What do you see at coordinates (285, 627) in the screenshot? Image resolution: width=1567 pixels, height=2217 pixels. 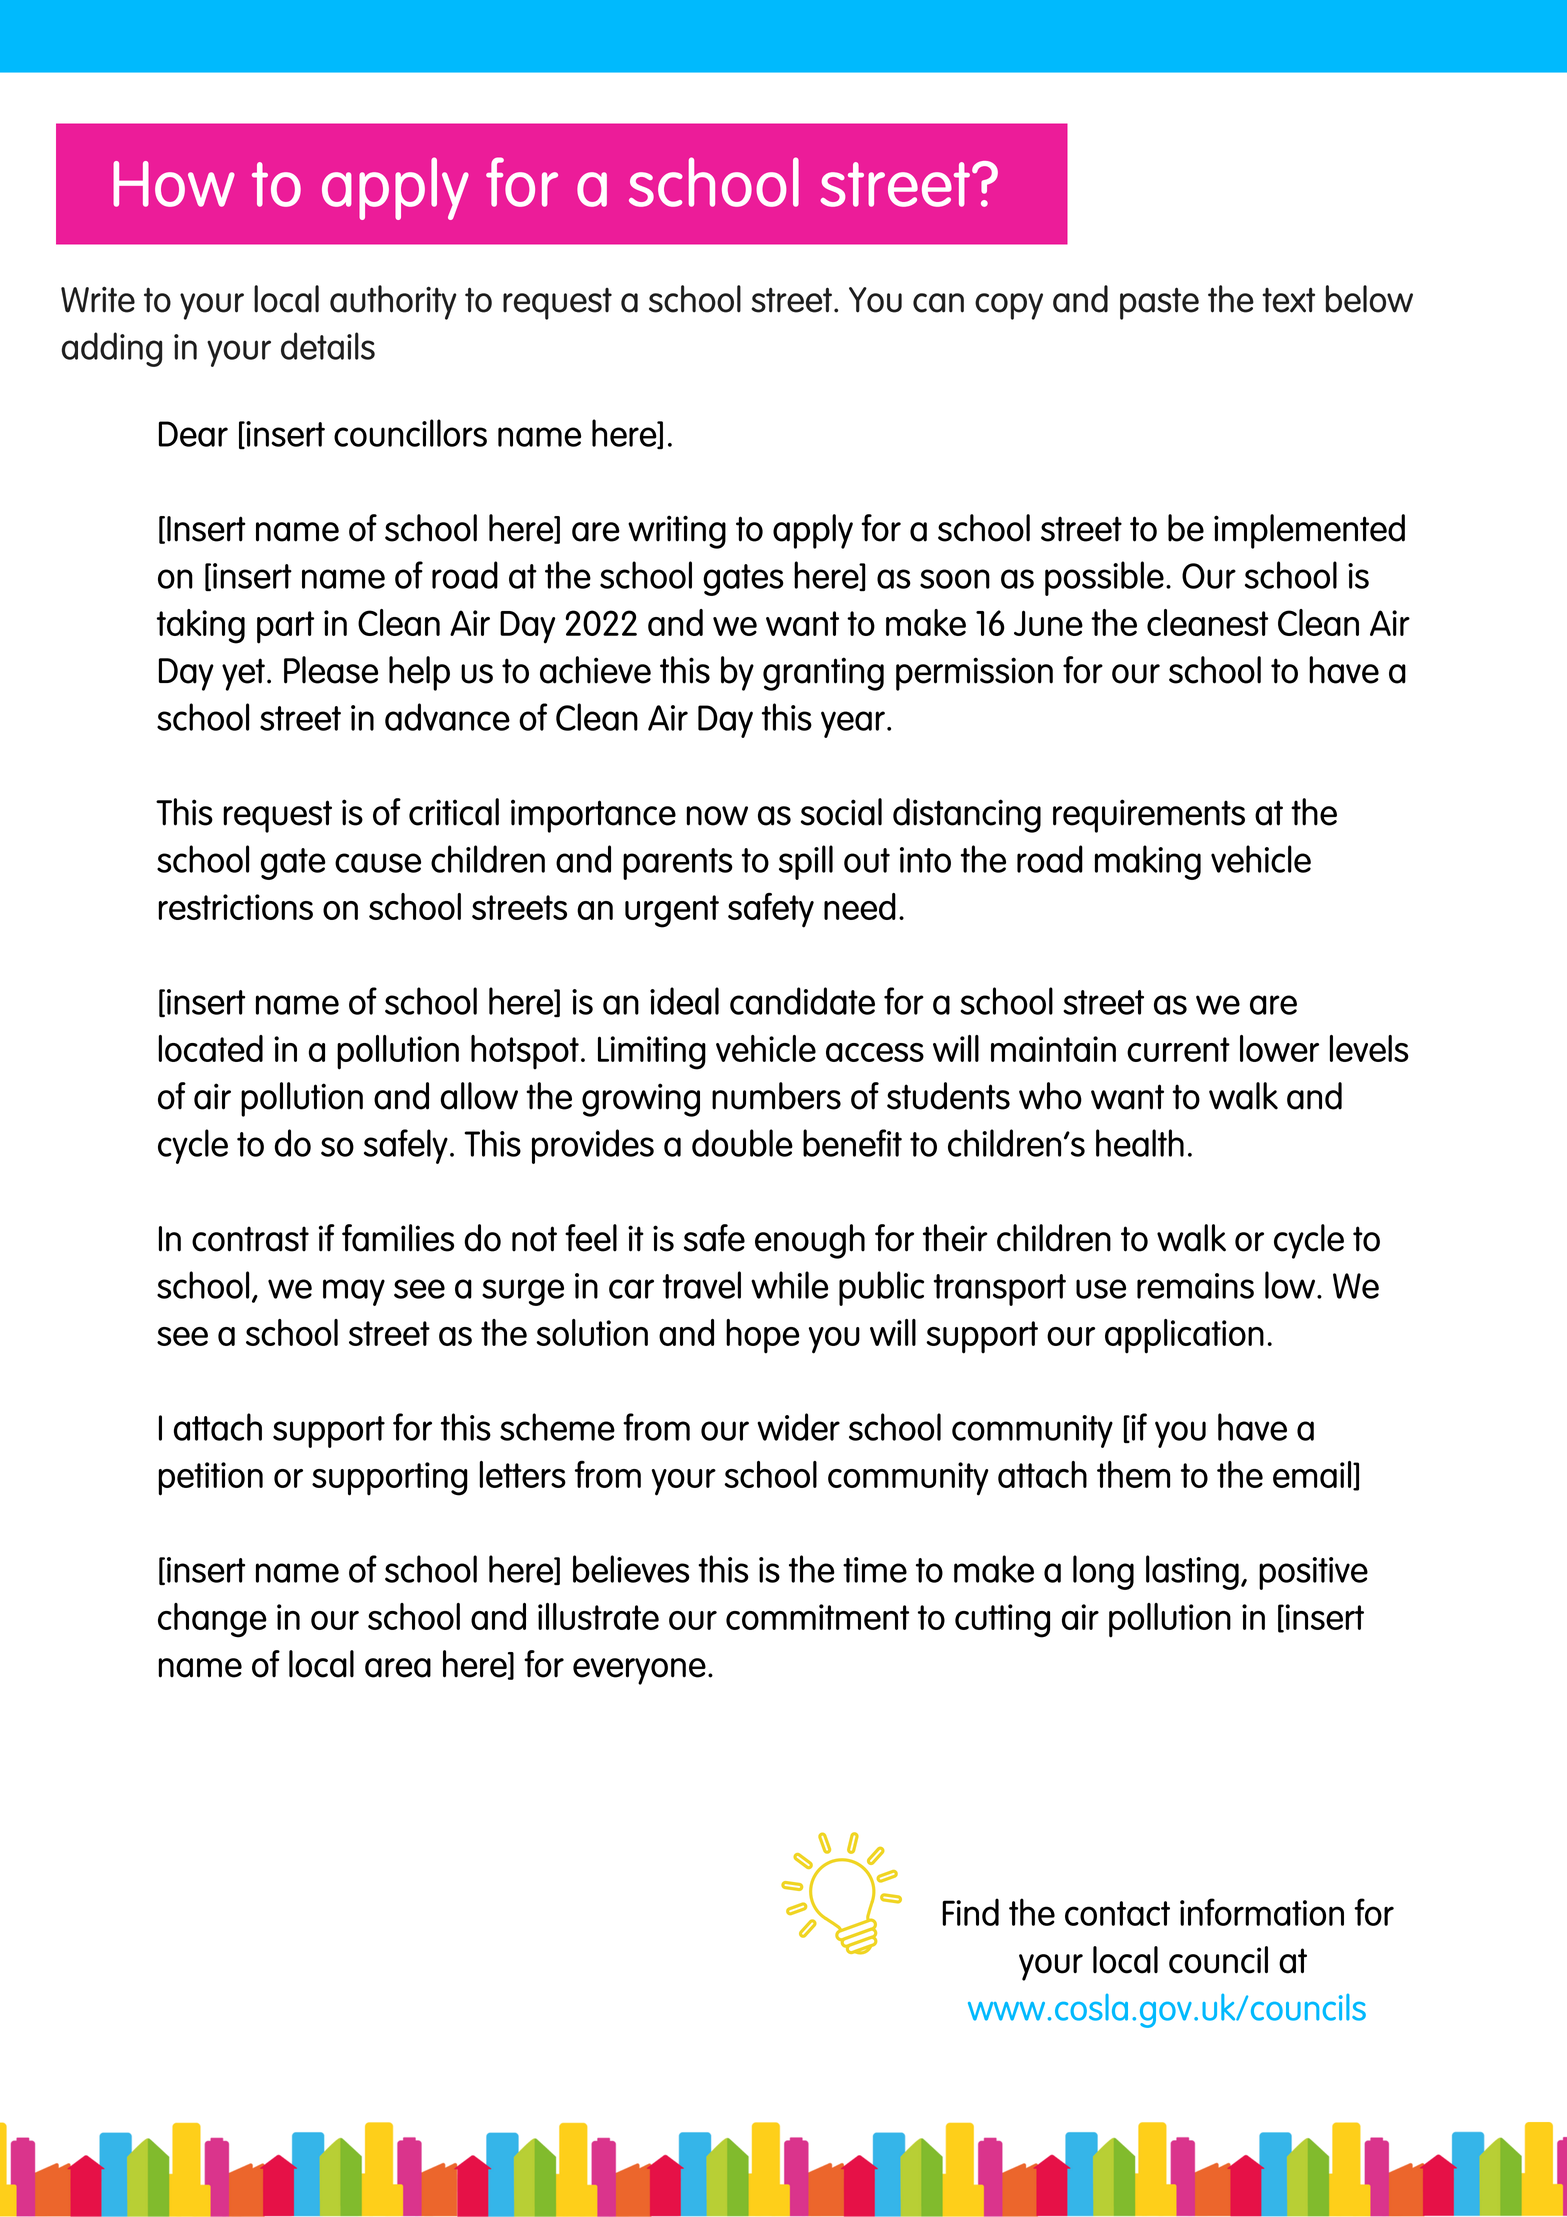 I see `part` at bounding box center [285, 627].
